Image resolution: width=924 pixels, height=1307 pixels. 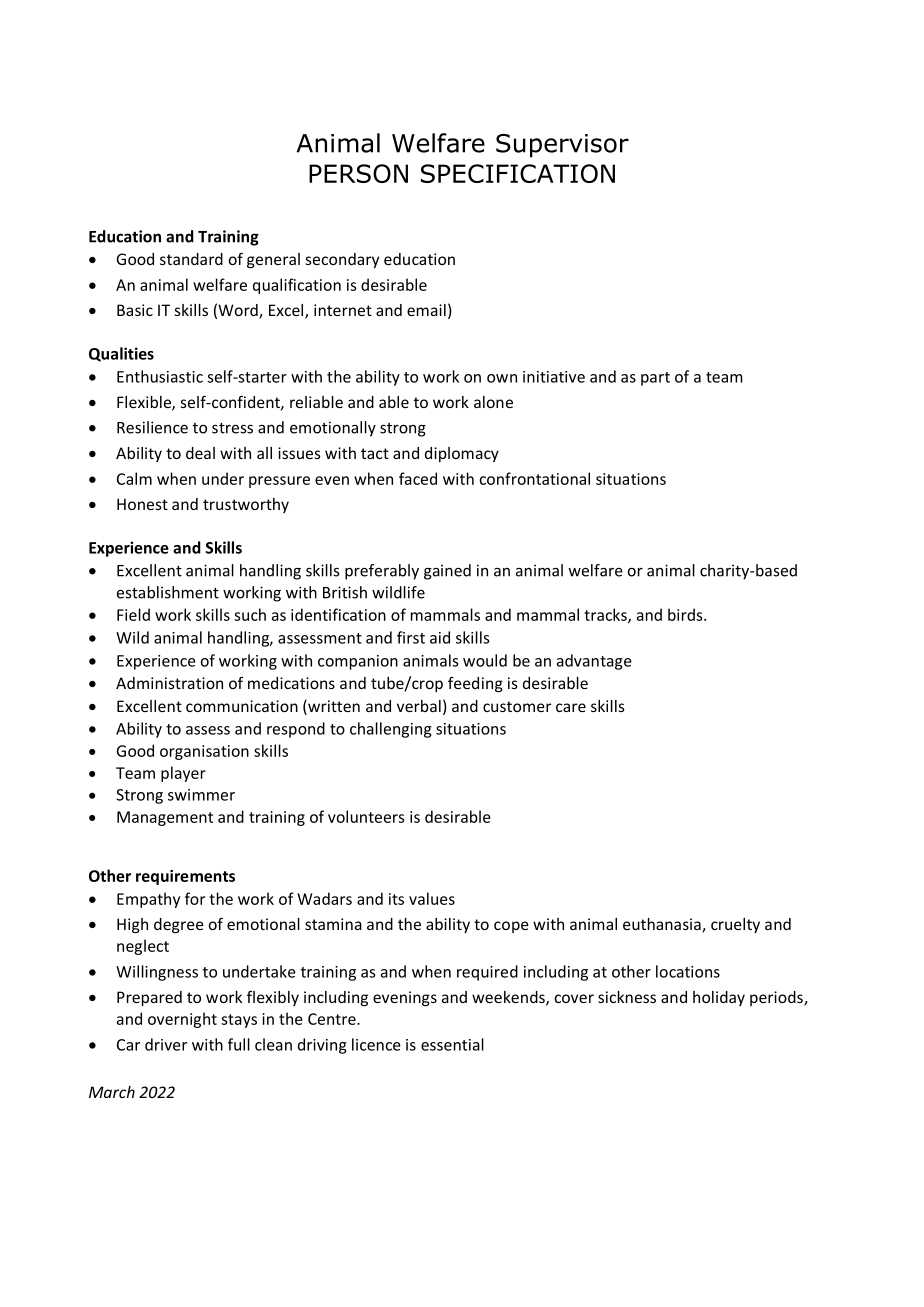 I want to click on essential, so click(x=452, y=1044).
